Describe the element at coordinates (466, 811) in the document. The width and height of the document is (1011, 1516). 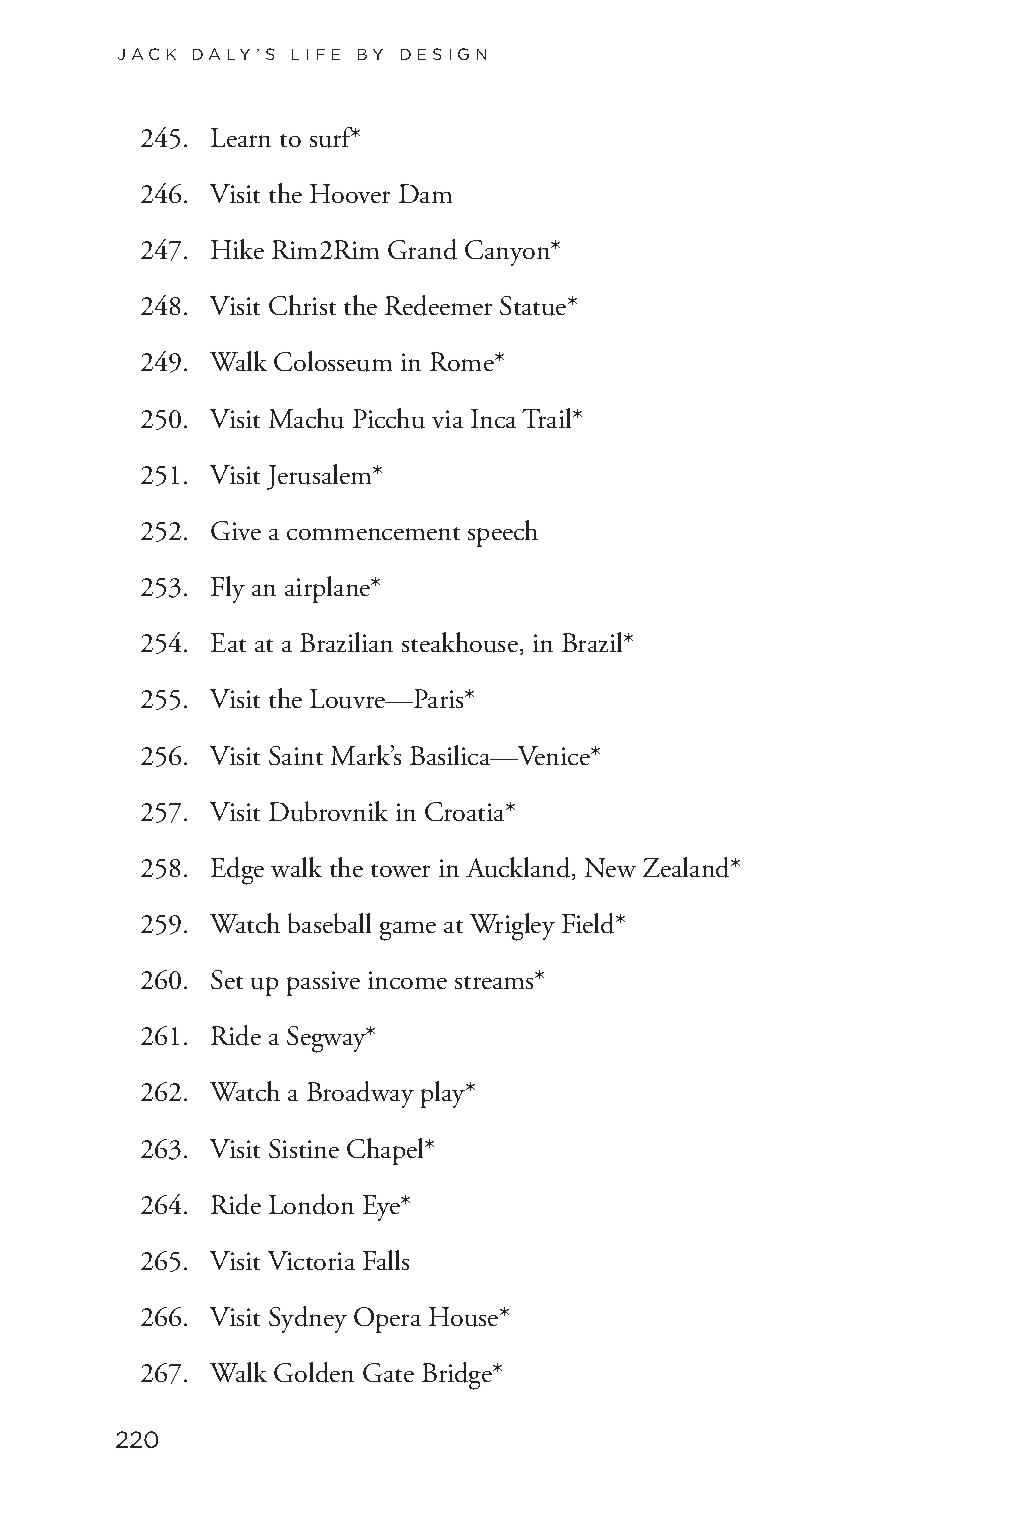
I see `Croatia` at that location.
